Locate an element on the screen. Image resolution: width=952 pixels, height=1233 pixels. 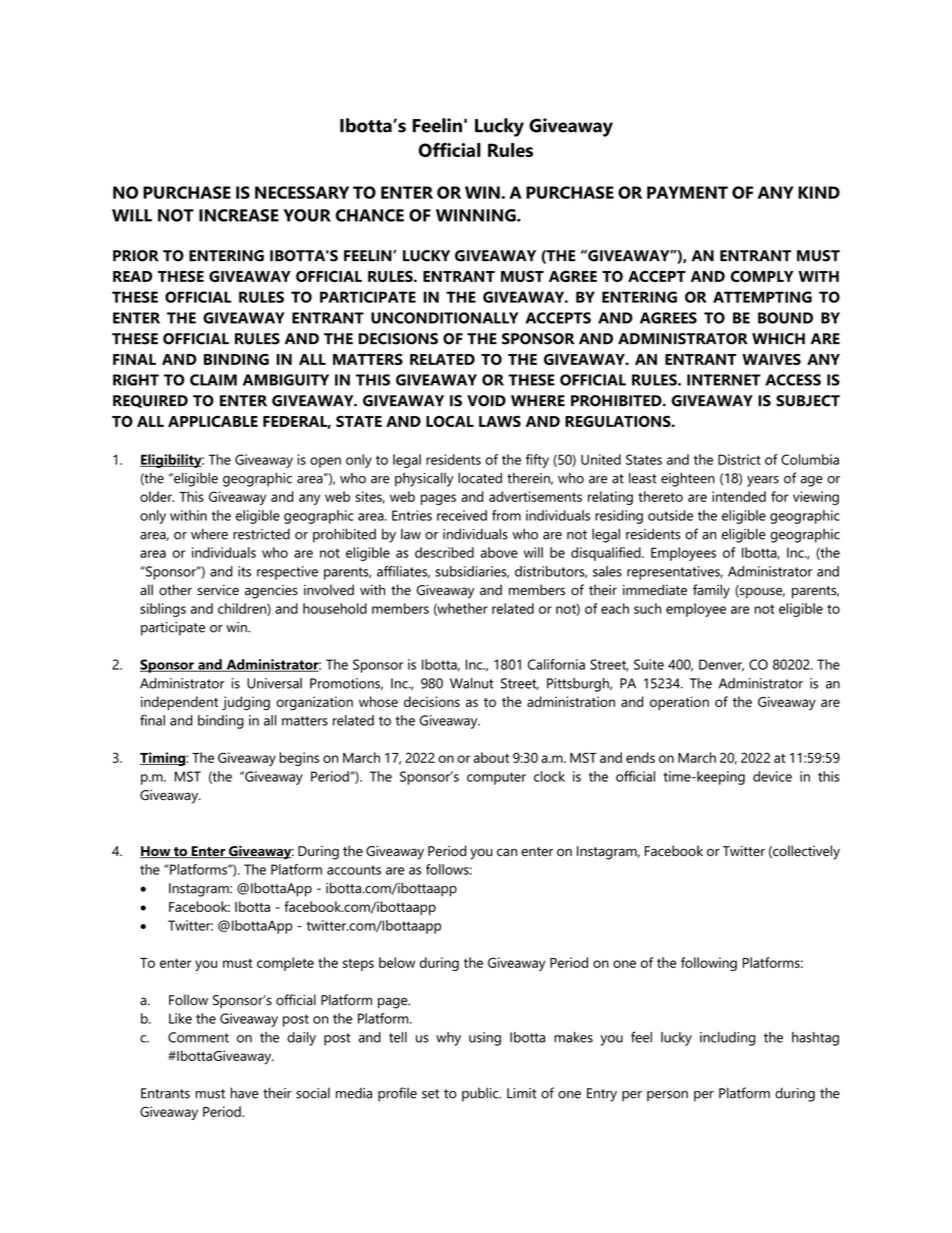
WINNING is located at coordinates (477, 215).
